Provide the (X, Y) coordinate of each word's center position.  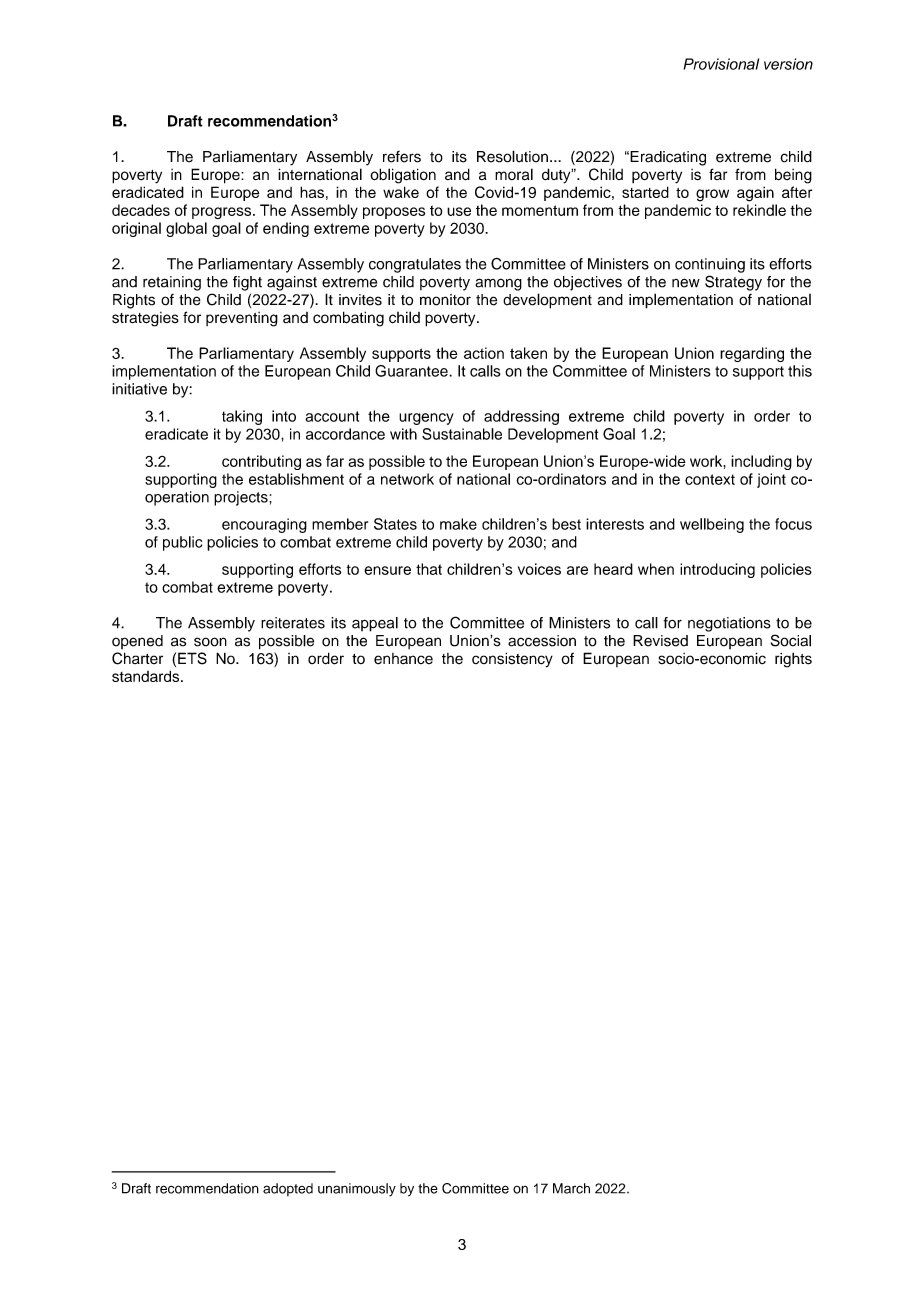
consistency (512, 660)
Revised (660, 641)
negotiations (729, 624)
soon (210, 642)
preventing (242, 319)
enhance (403, 659)
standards (147, 676)
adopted (288, 1189)
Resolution (512, 156)
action (484, 353)
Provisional (721, 64)
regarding (752, 354)
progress (223, 213)
